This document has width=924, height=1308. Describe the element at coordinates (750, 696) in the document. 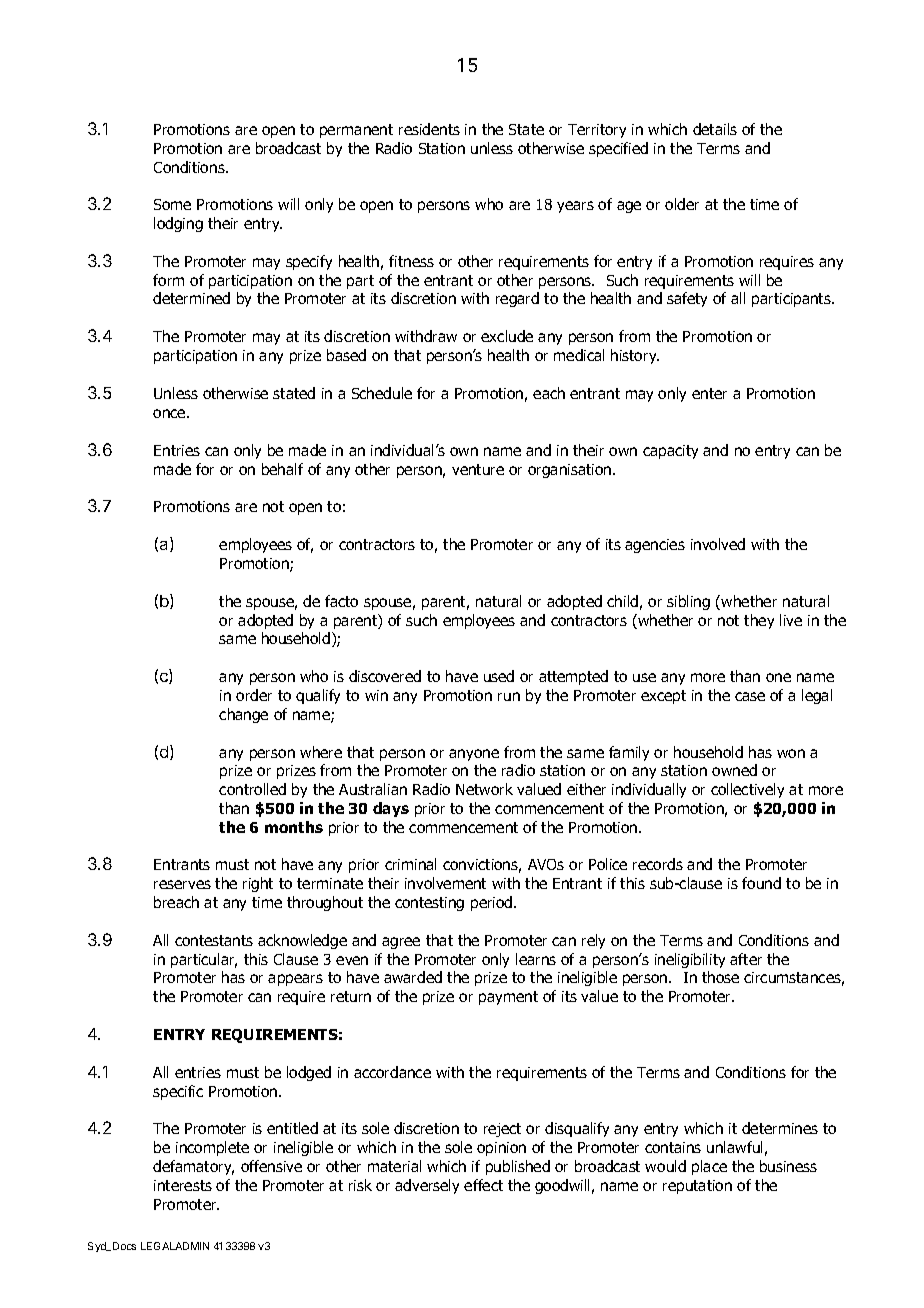

I see `case` at that location.
